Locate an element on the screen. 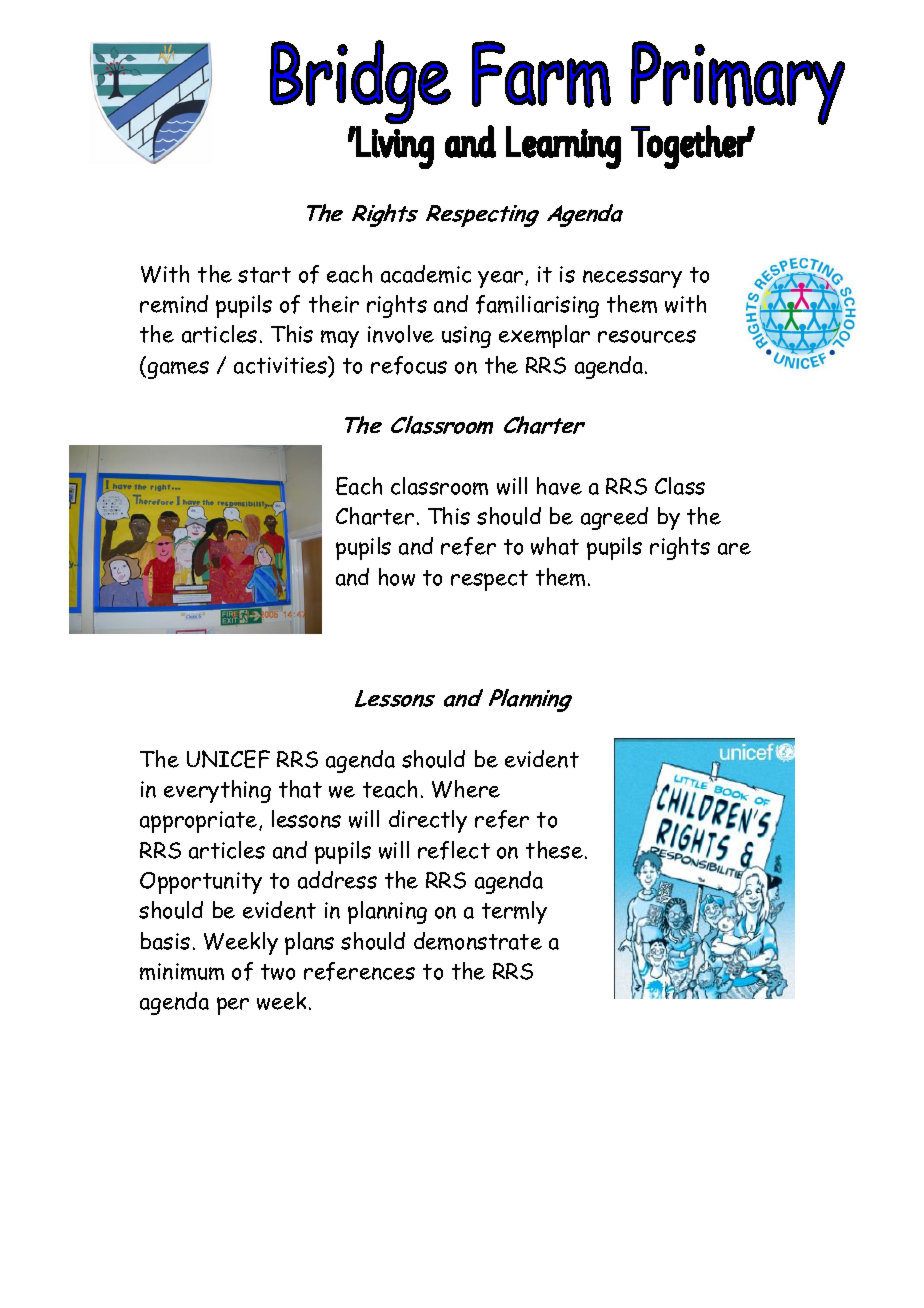 This screenshot has width=924, height=1308. how is located at coordinates (397, 577).
